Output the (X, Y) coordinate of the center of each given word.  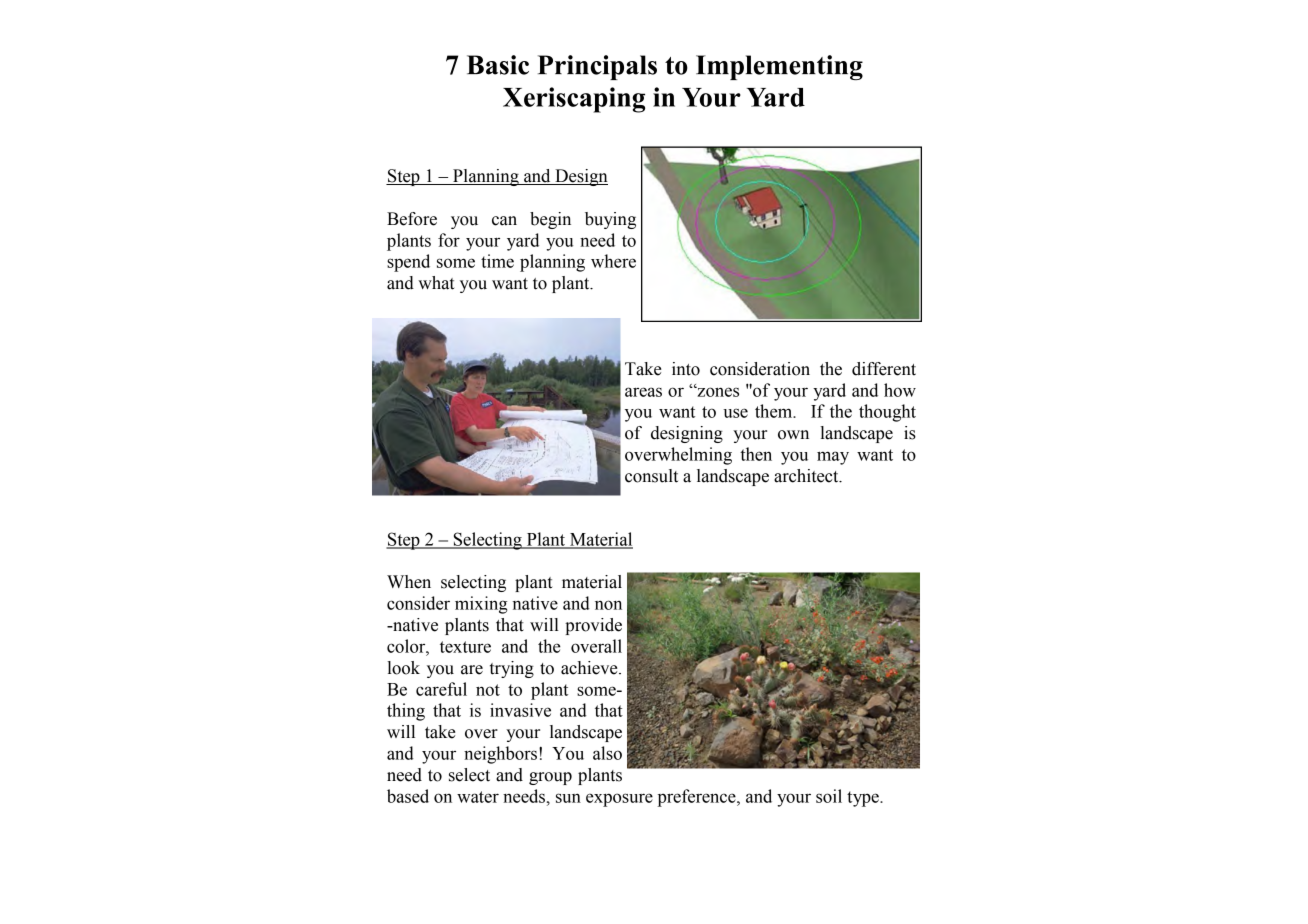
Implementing (779, 67)
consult (651, 476)
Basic (498, 65)
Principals (597, 67)
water (478, 797)
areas (643, 392)
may (833, 458)
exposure (619, 800)
